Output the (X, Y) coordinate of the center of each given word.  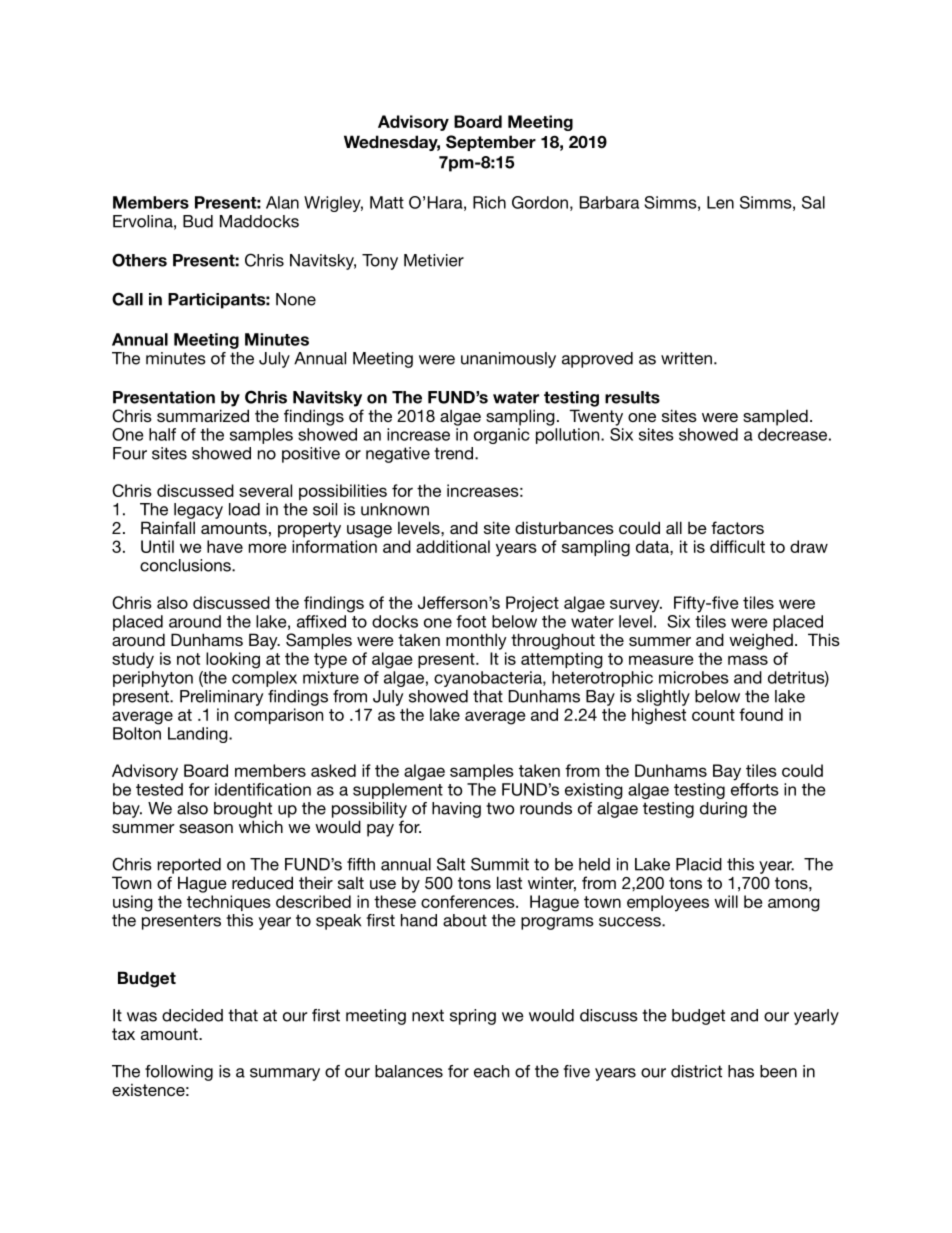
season (206, 828)
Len (720, 202)
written (686, 358)
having (456, 810)
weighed (761, 641)
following (179, 1073)
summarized (203, 415)
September (491, 143)
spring (473, 1017)
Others (139, 260)
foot (471, 621)
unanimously (508, 360)
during (723, 810)
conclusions (186, 565)
